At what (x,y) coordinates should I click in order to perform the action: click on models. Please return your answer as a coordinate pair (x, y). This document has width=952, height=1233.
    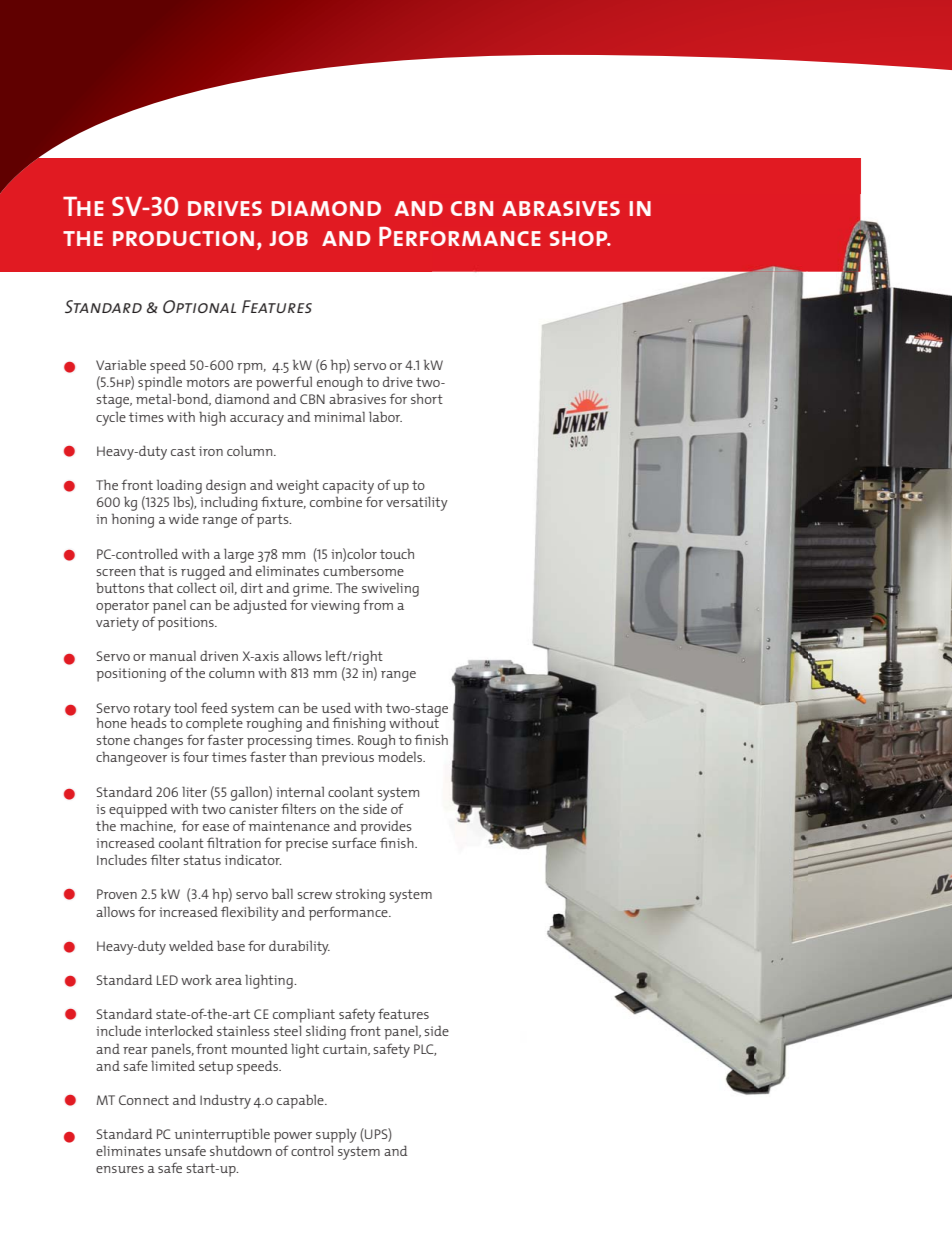
    Looking at the image, I should click on (401, 756).
